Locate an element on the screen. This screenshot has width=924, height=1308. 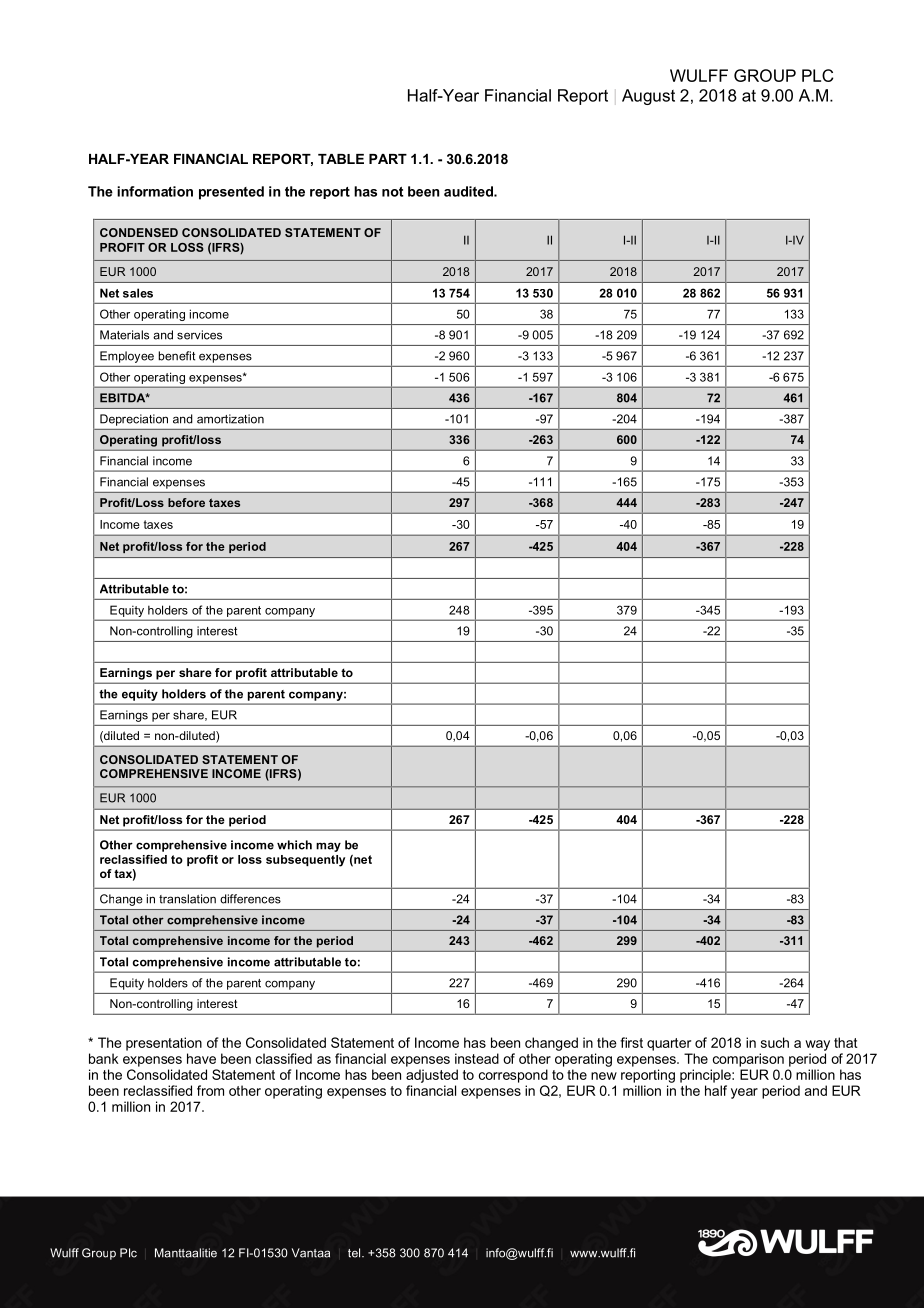
may is located at coordinates (328, 847).
